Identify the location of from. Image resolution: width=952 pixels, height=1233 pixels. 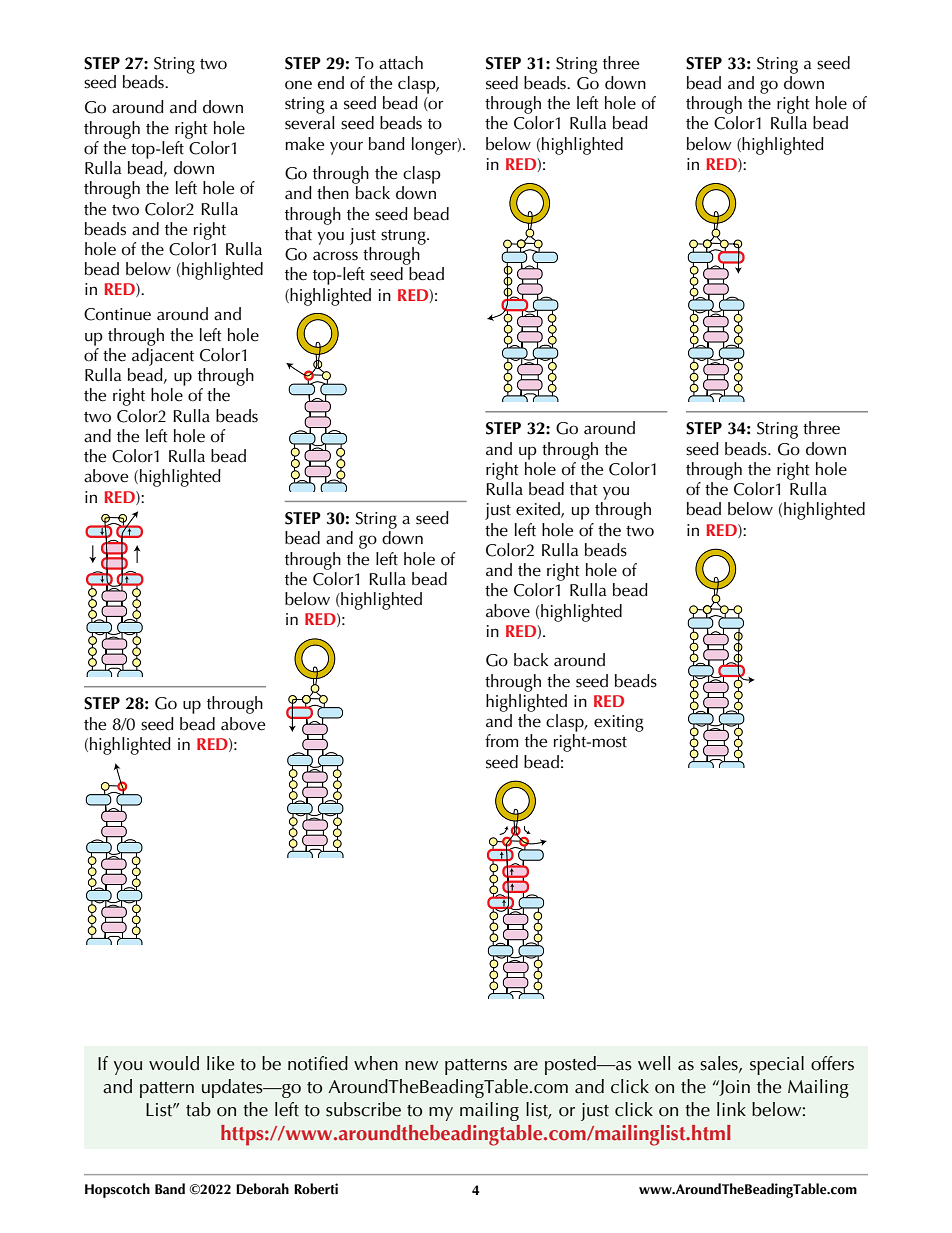
(501, 741).
